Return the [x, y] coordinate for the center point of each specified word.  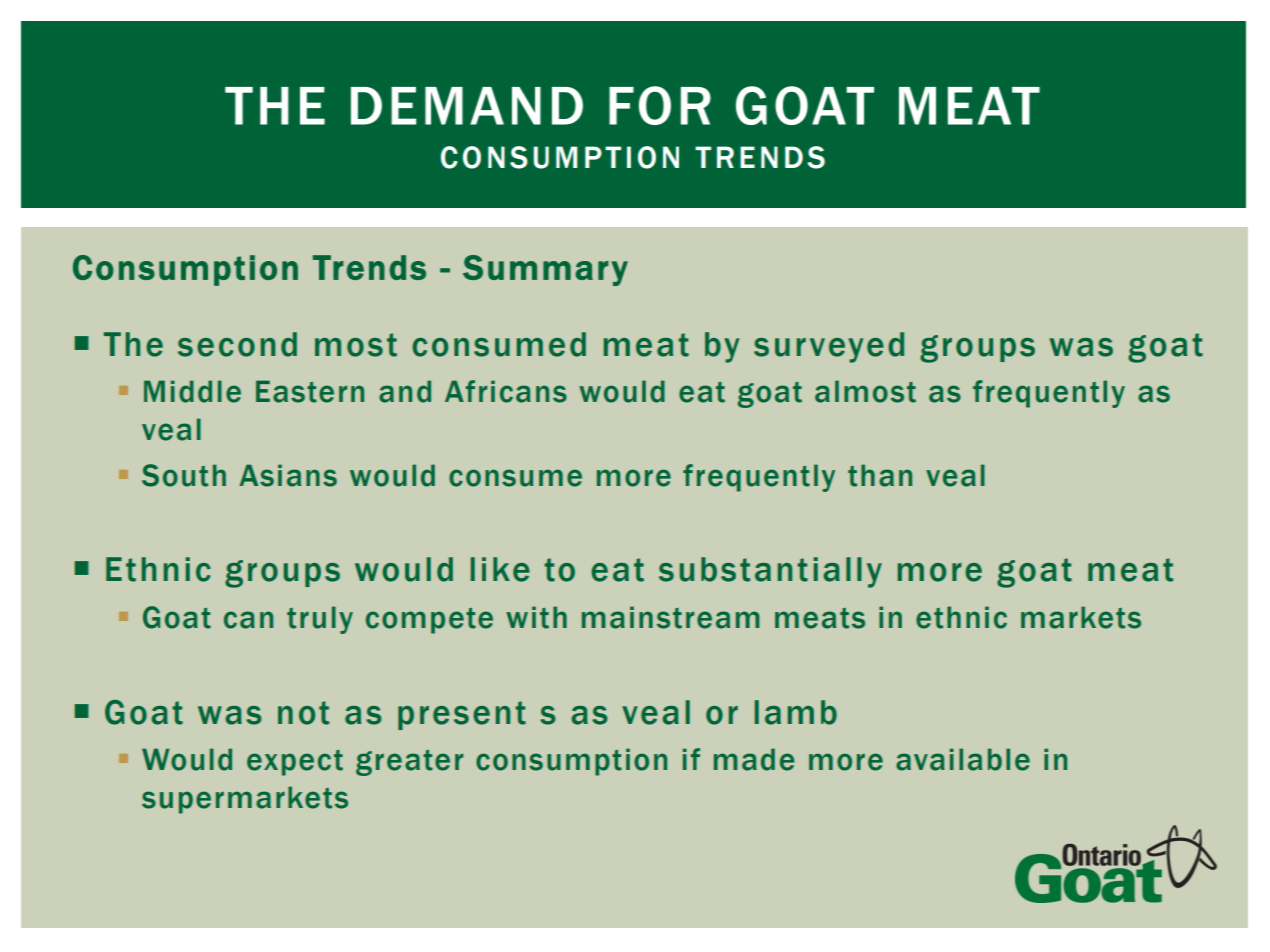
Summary [545, 270]
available [963, 759]
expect [295, 763]
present [462, 715]
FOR [660, 105]
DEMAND [467, 106]
